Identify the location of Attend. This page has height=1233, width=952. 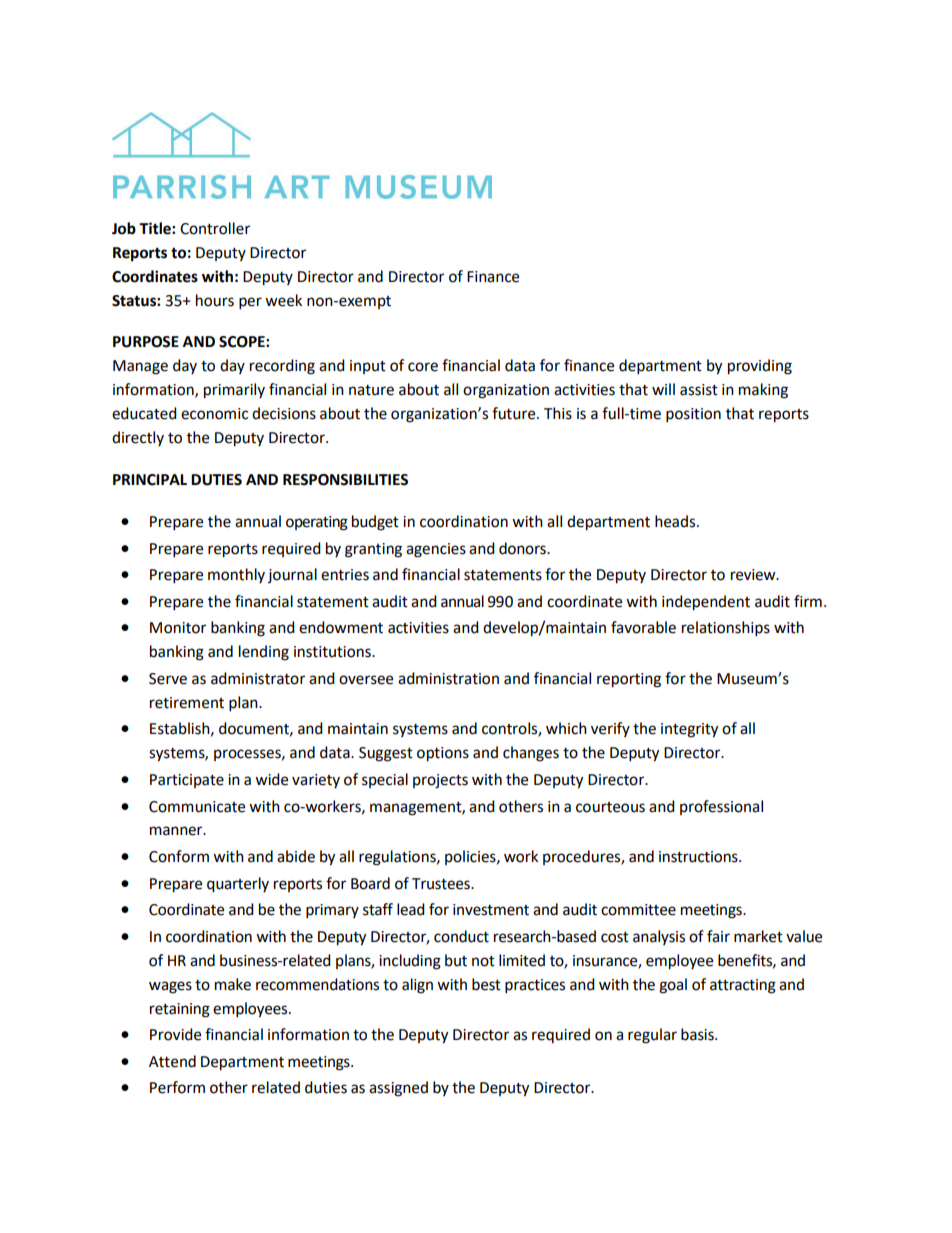
(172, 1061).
